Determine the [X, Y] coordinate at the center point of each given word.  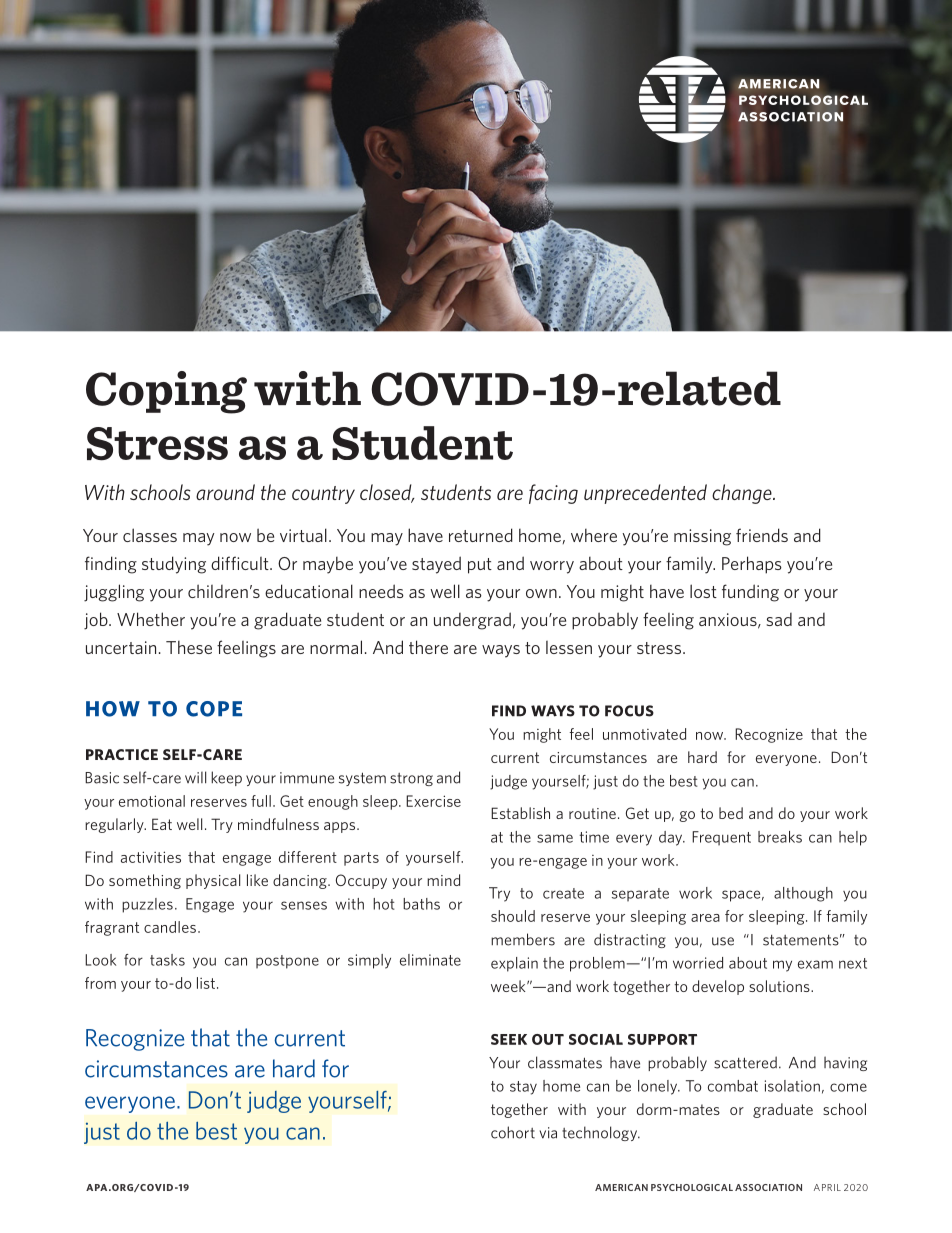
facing [553, 494]
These [189, 647]
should [513, 916]
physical [213, 881]
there [428, 647]
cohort [513, 1132]
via [548, 1133]
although [803, 894]
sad [779, 619]
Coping [166, 392]
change [743, 494]
